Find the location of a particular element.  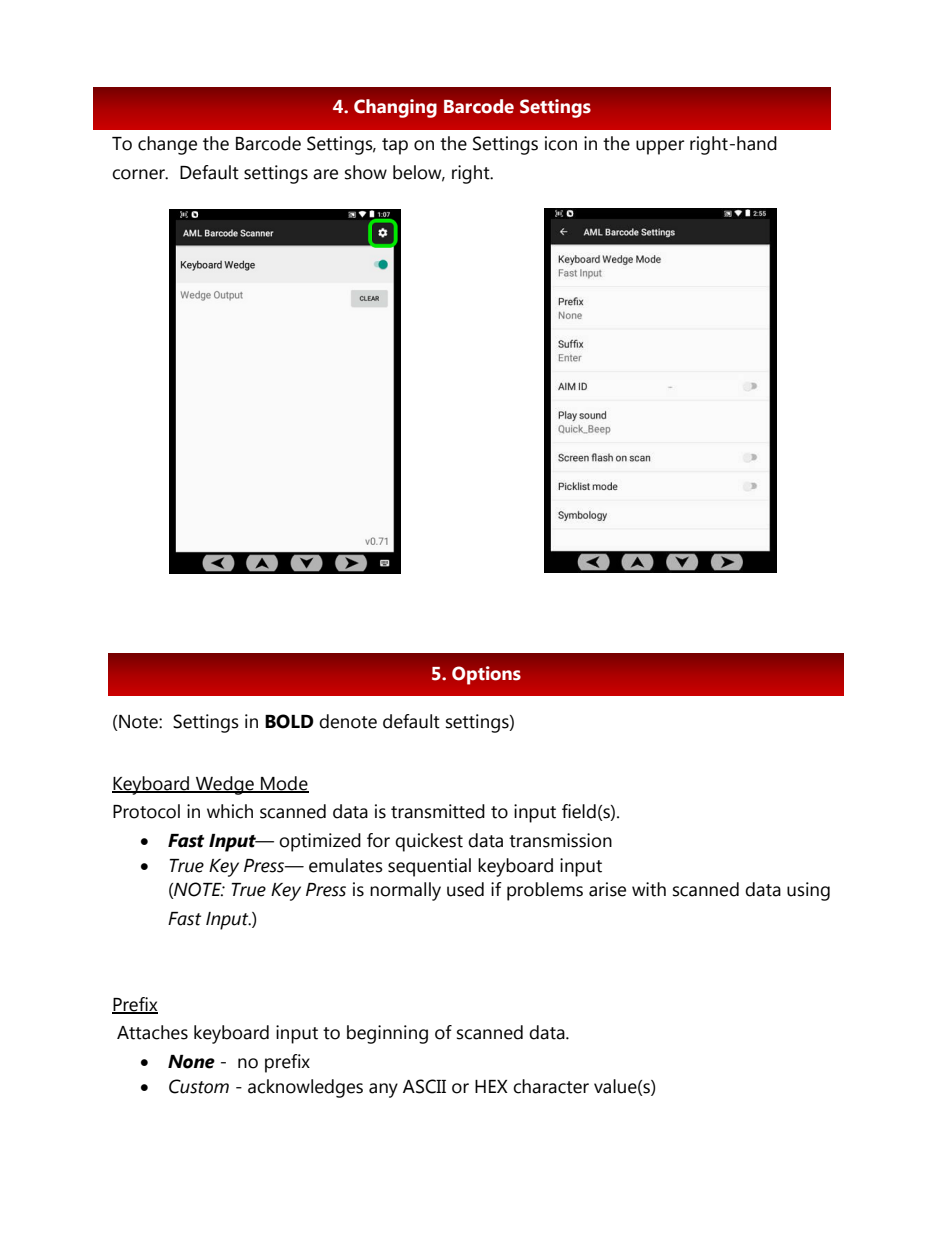

HEX is located at coordinates (491, 1086).
